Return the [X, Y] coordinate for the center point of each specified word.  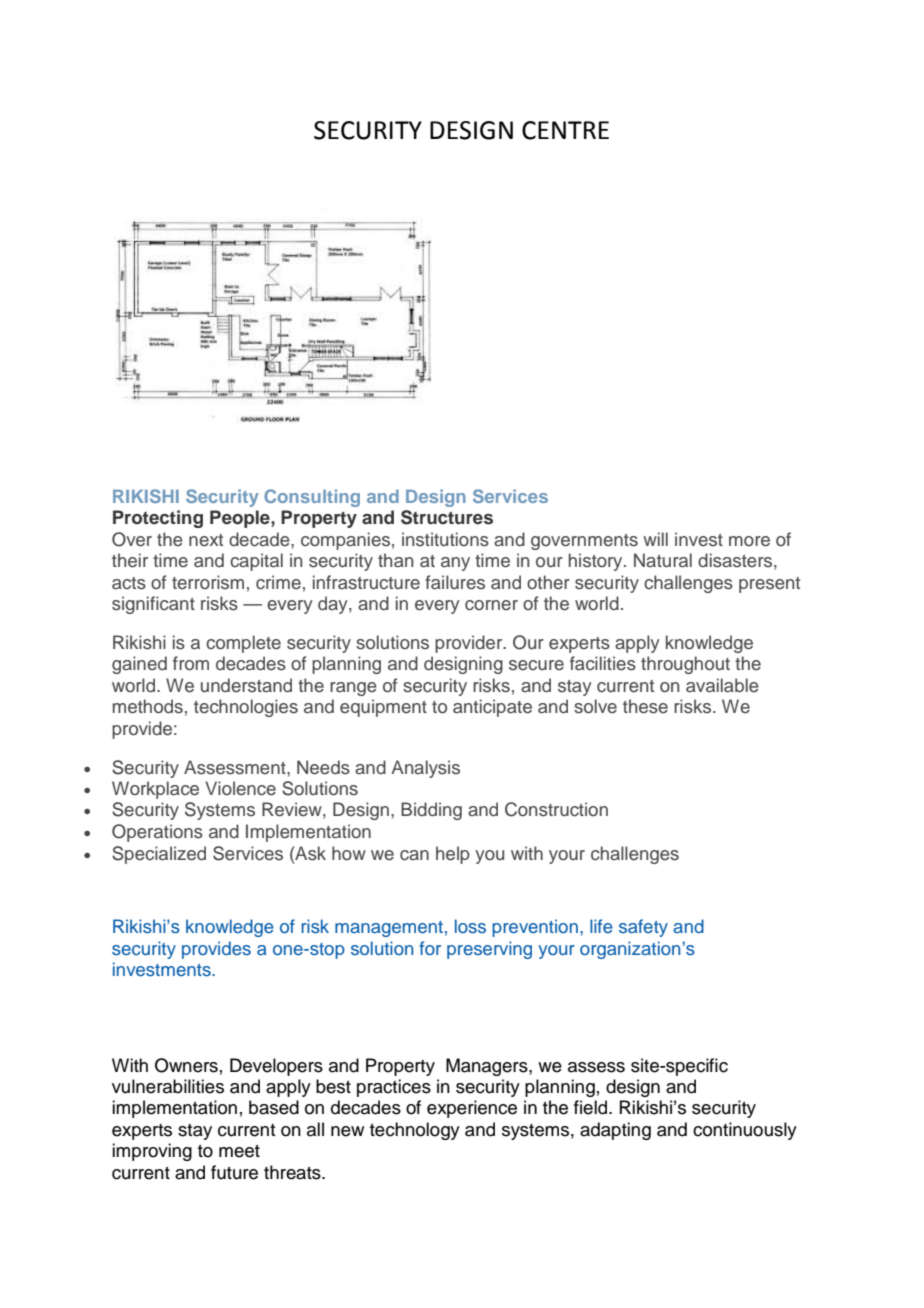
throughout [685, 665]
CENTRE [565, 130]
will [655, 539]
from [191, 663]
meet [239, 1151]
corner [491, 605]
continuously [745, 1131]
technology [415, 1131]
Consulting [312, 498]
